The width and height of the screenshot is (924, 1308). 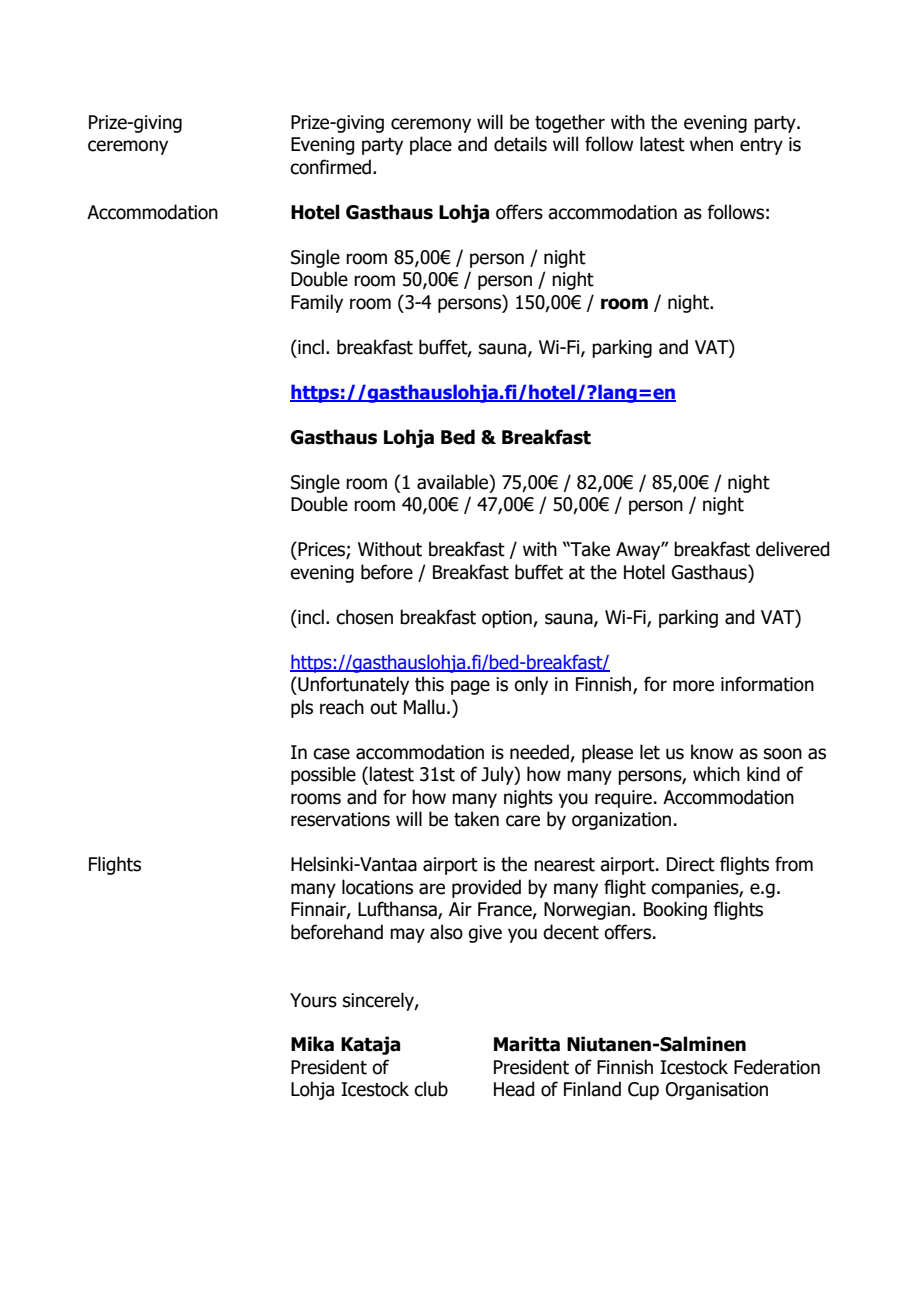 I want to click on option, so click(x=508, y=619).
